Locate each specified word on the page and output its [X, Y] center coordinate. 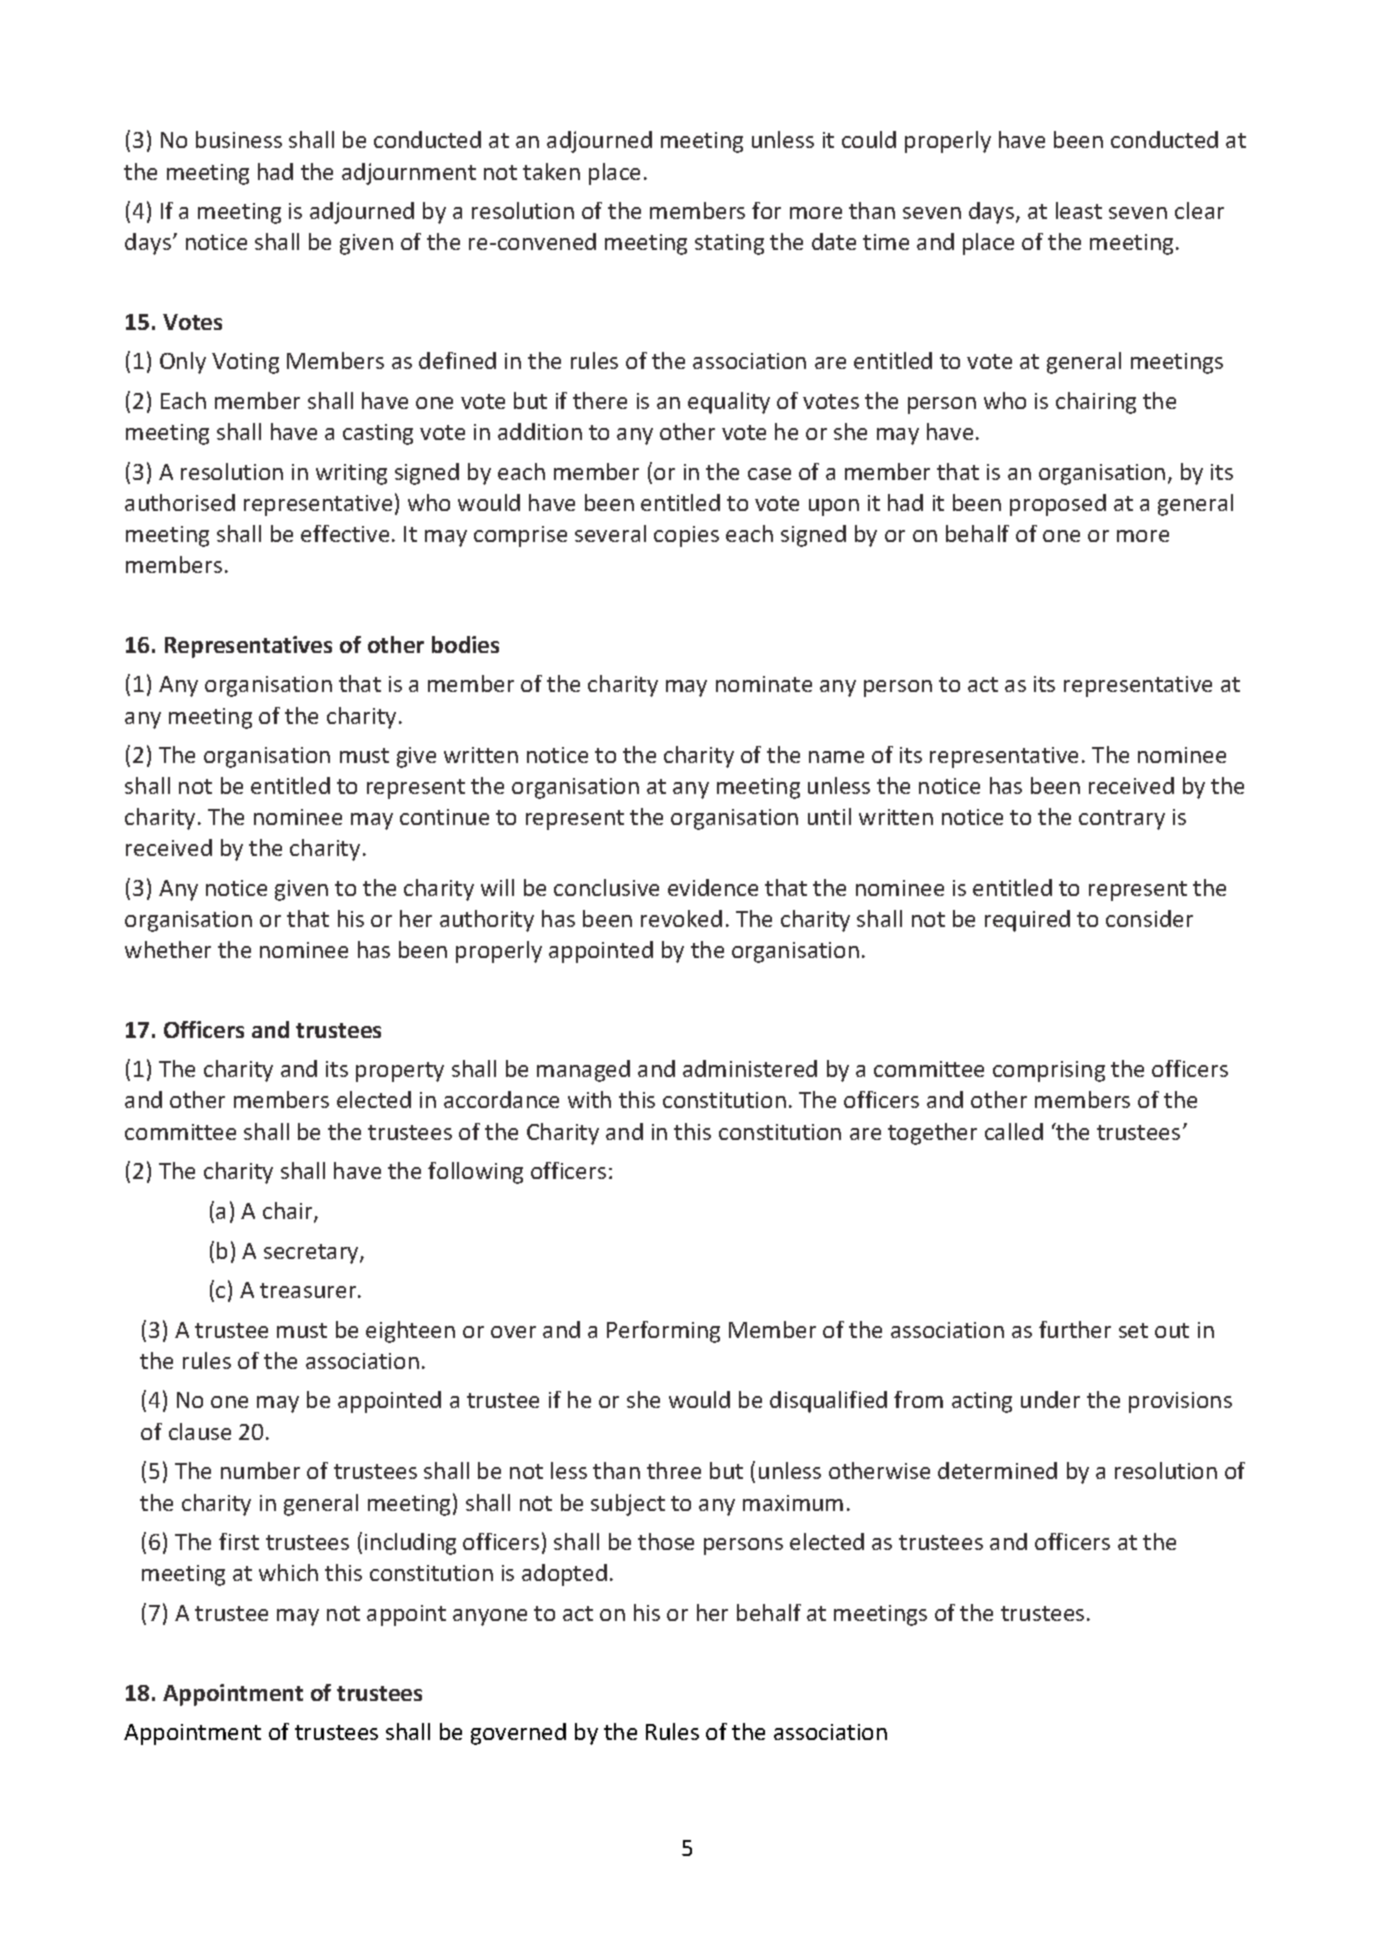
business [239, 139]
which [288, 1572]
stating [729, 244]
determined [997, 1470]
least [1079, 210]
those [666, 1541]
